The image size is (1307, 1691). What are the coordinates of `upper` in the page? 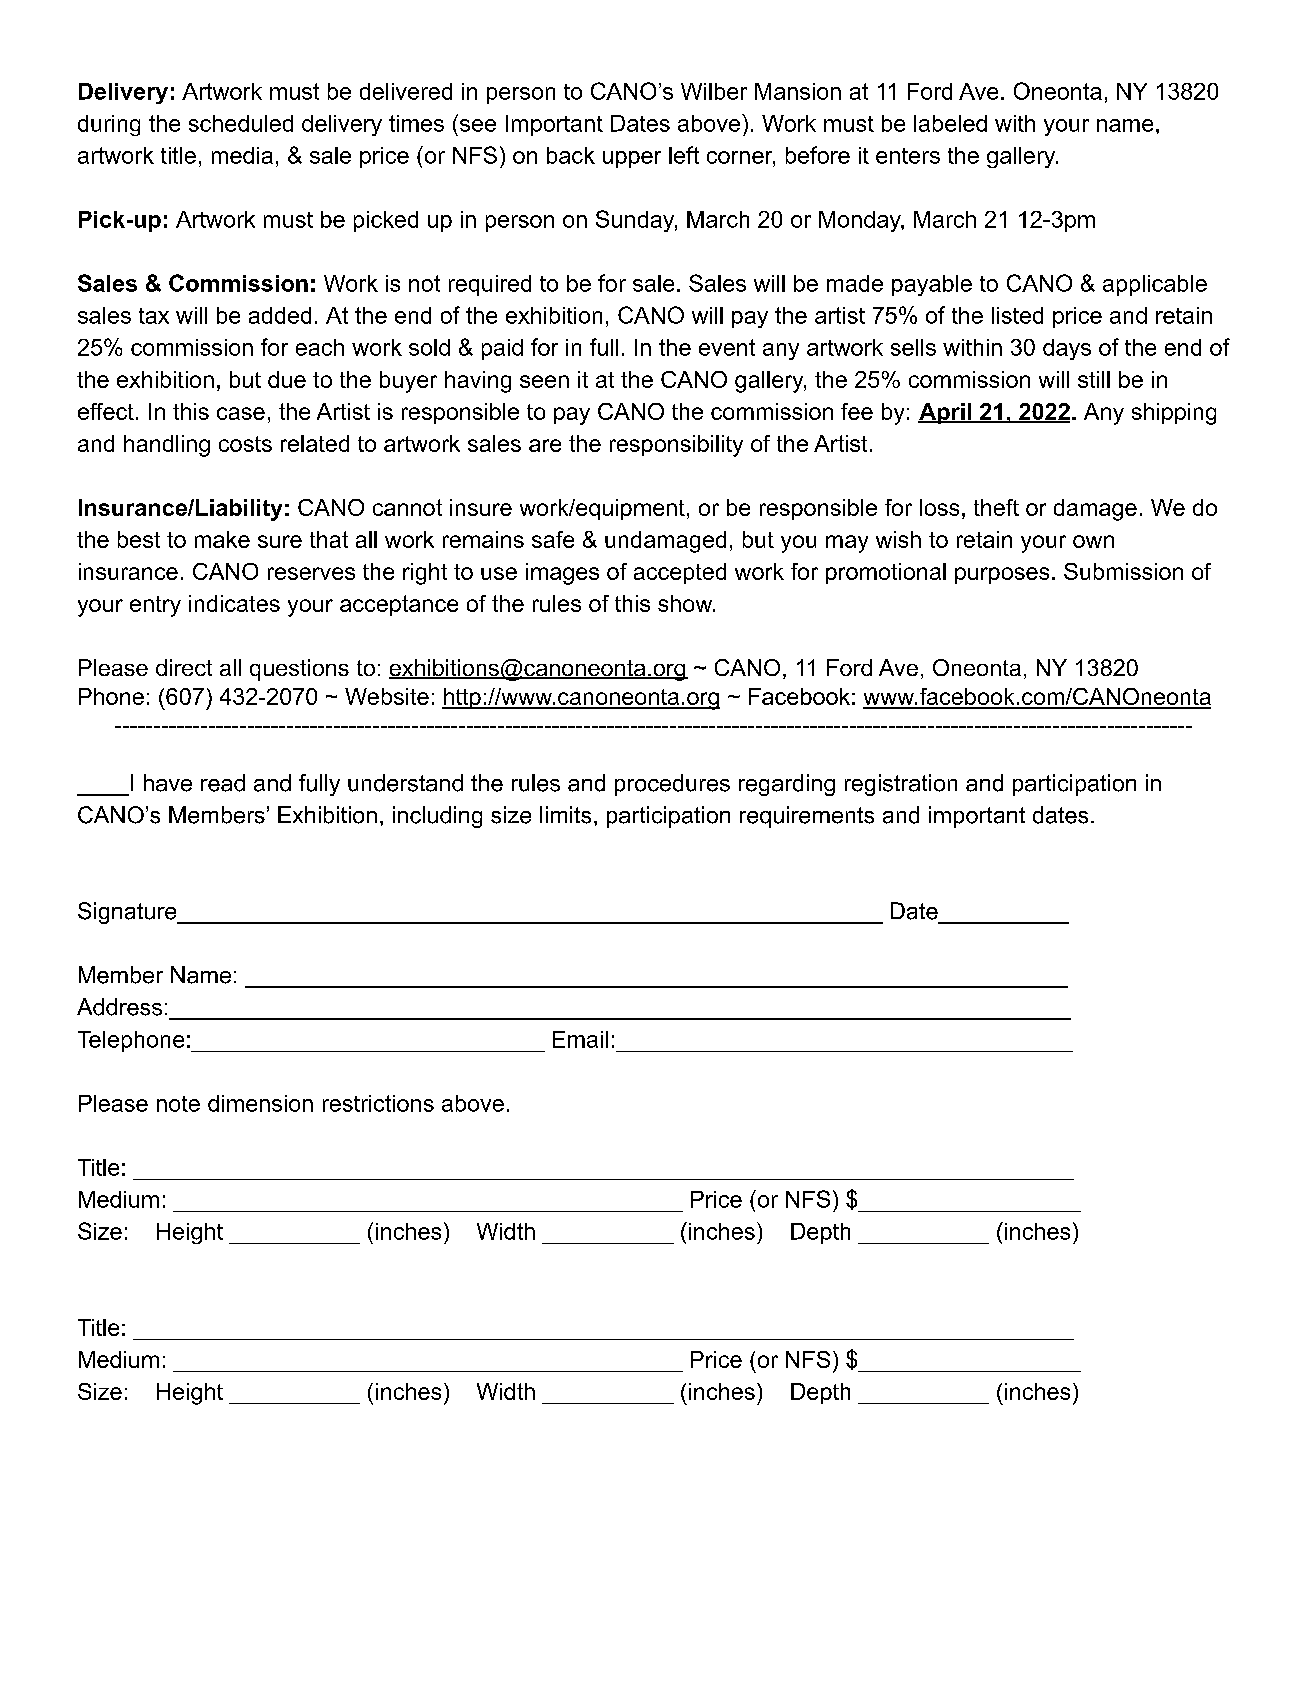 It's located at (632, 159).
